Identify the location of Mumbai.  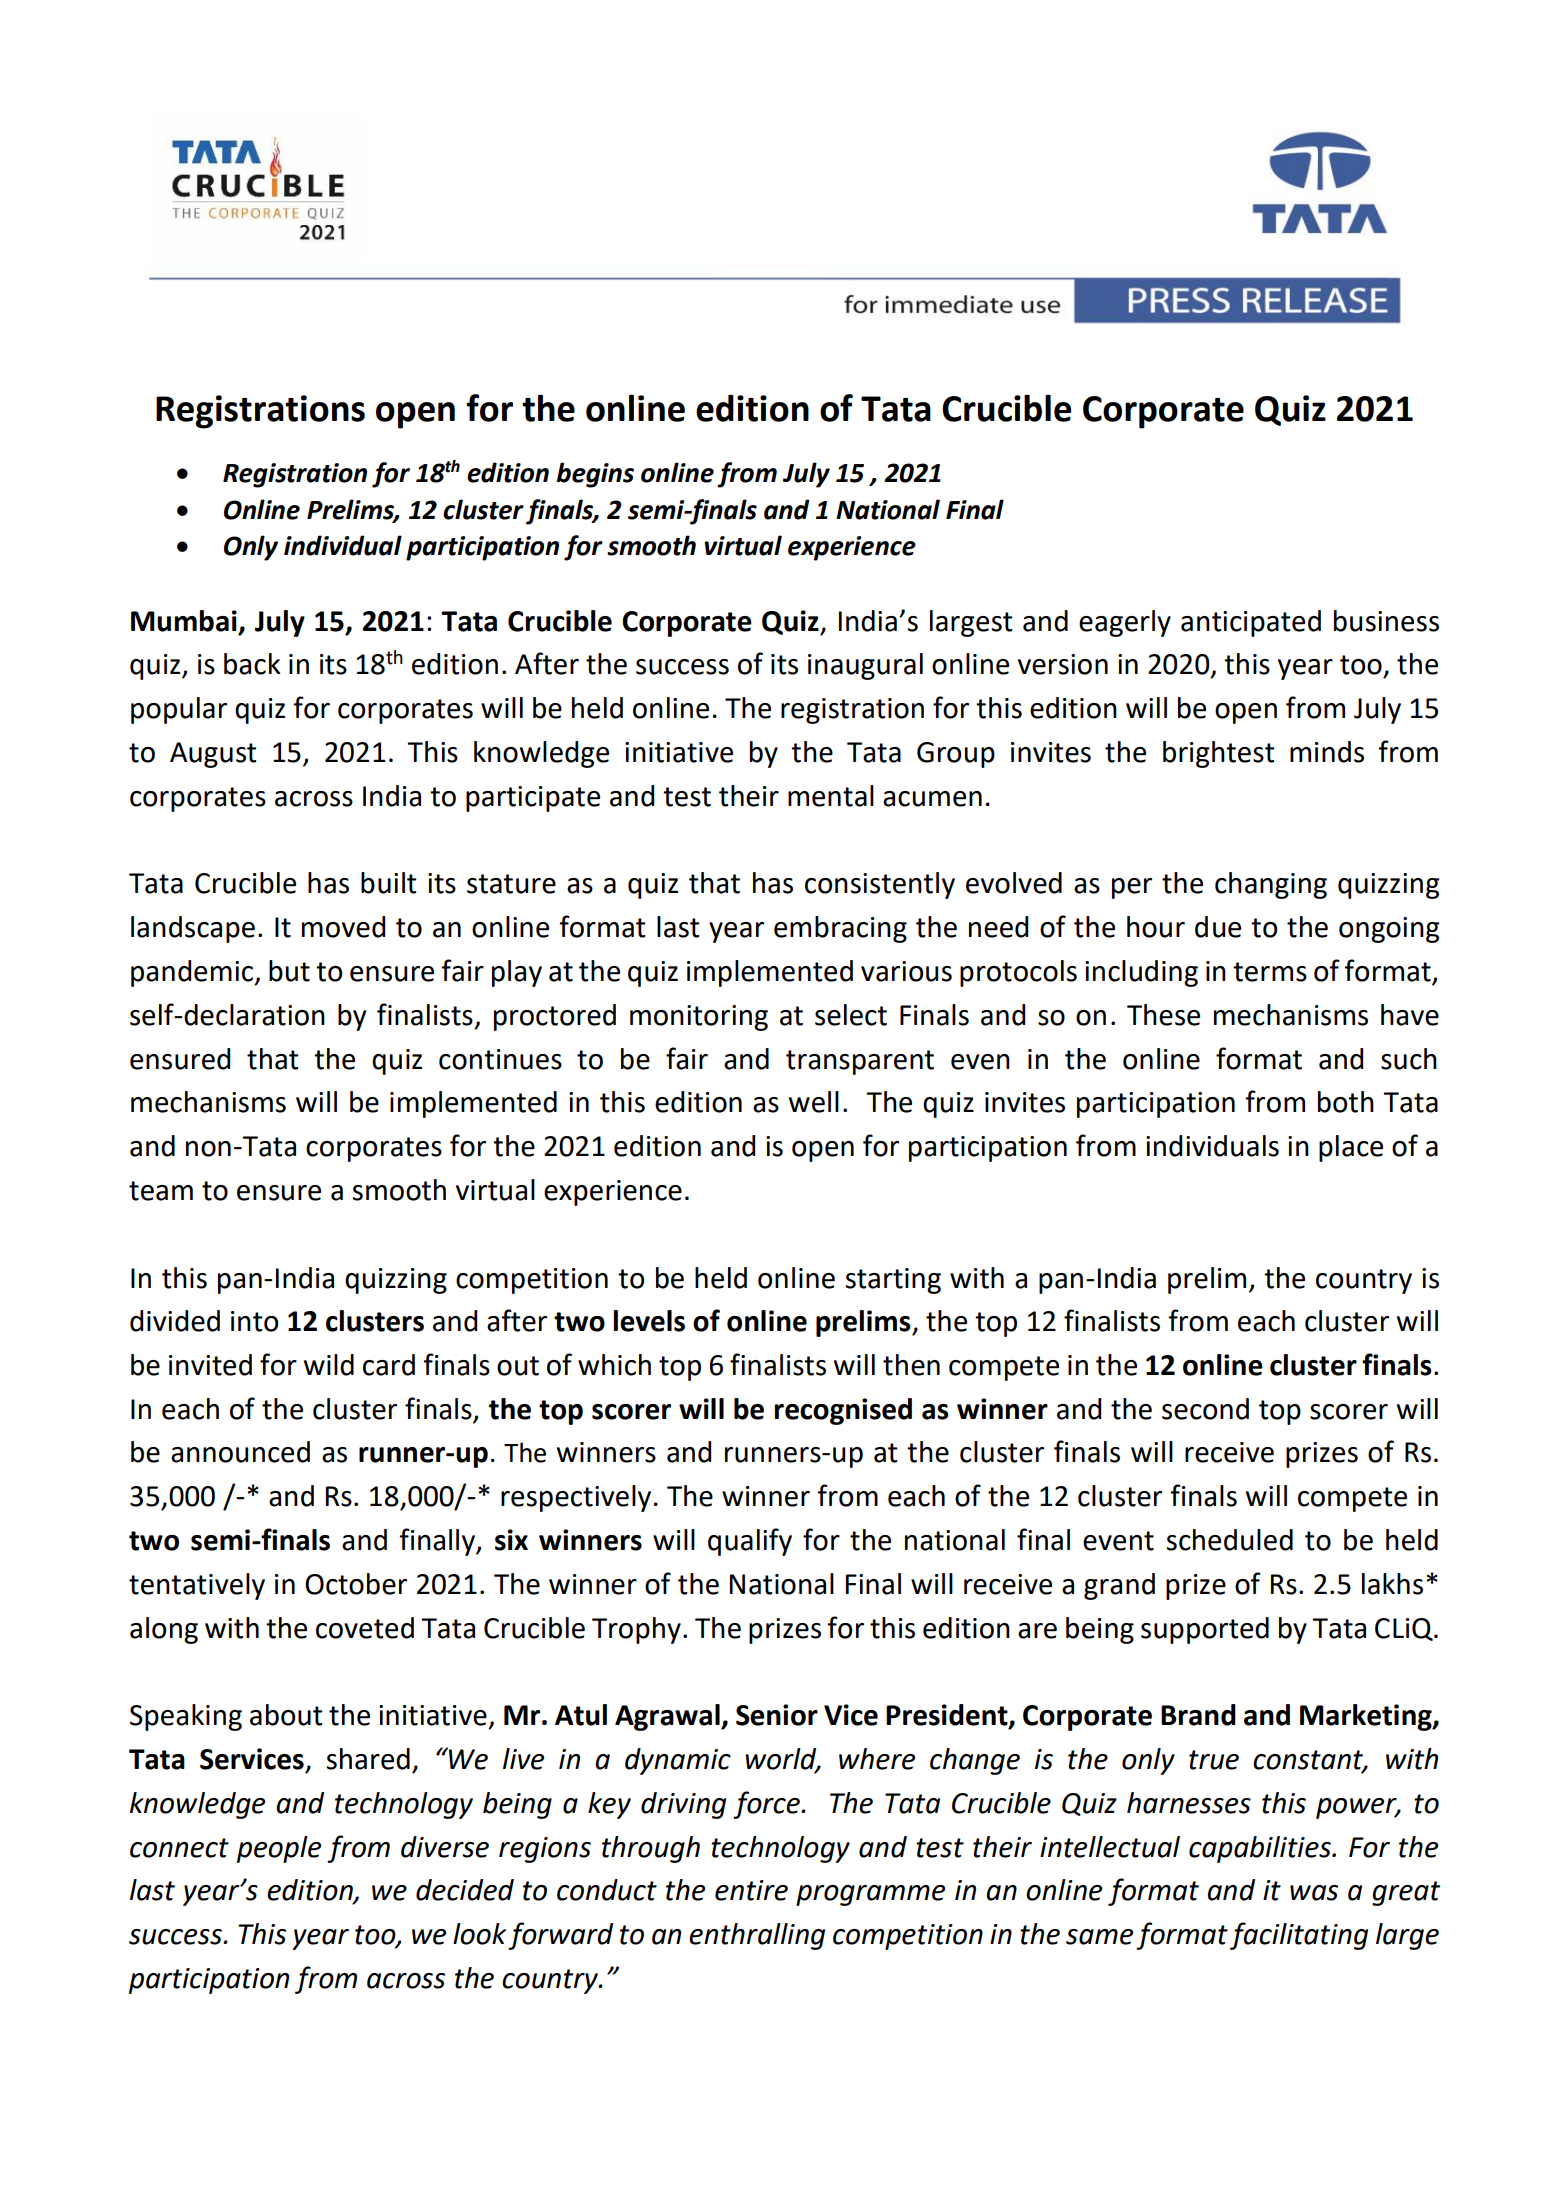
(184, 621).
